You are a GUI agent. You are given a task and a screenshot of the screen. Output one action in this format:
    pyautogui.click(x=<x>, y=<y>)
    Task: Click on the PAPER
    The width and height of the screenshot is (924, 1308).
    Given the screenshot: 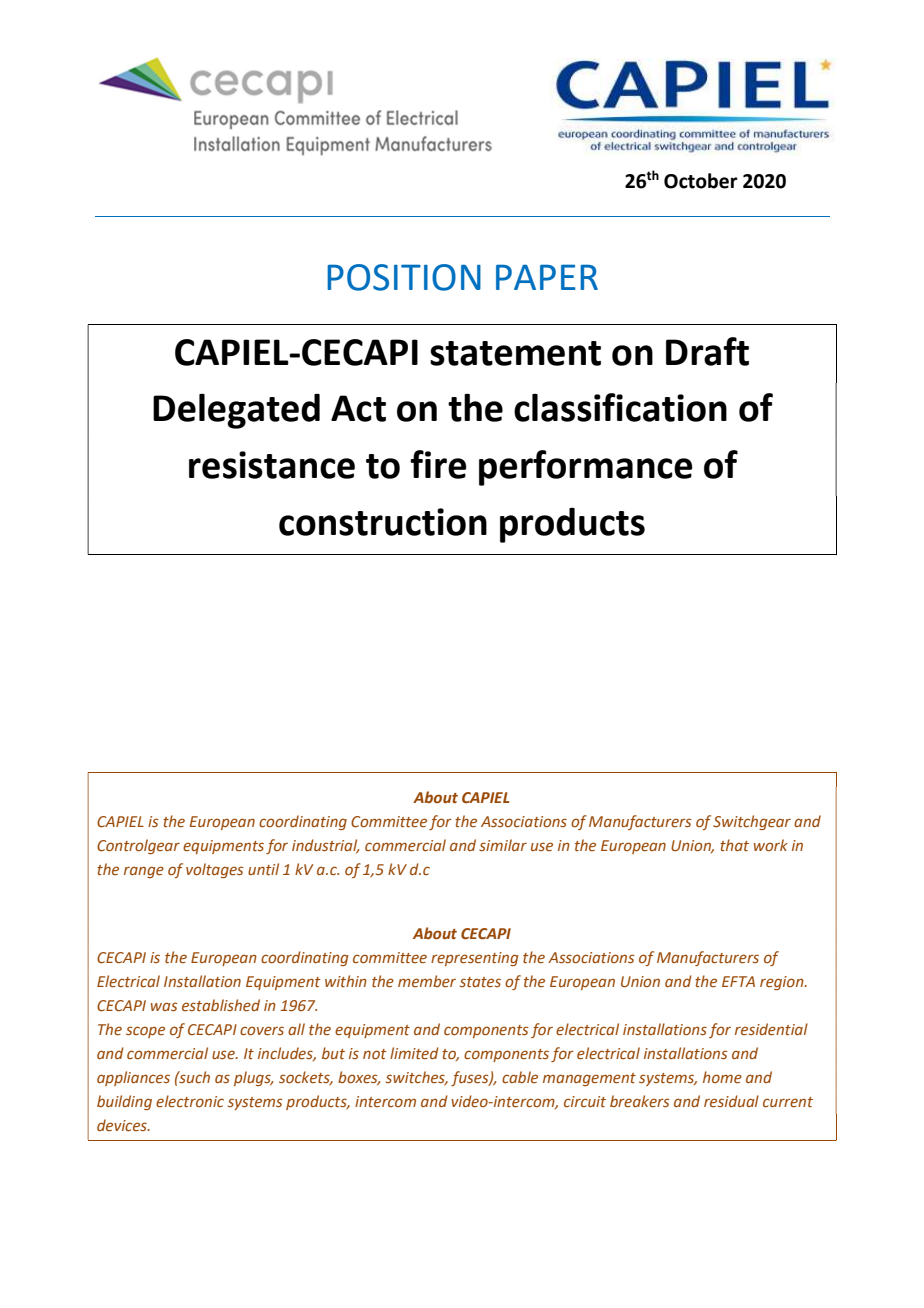 What is the action you would take?
    pyautogui.click(x=547, y=277)
